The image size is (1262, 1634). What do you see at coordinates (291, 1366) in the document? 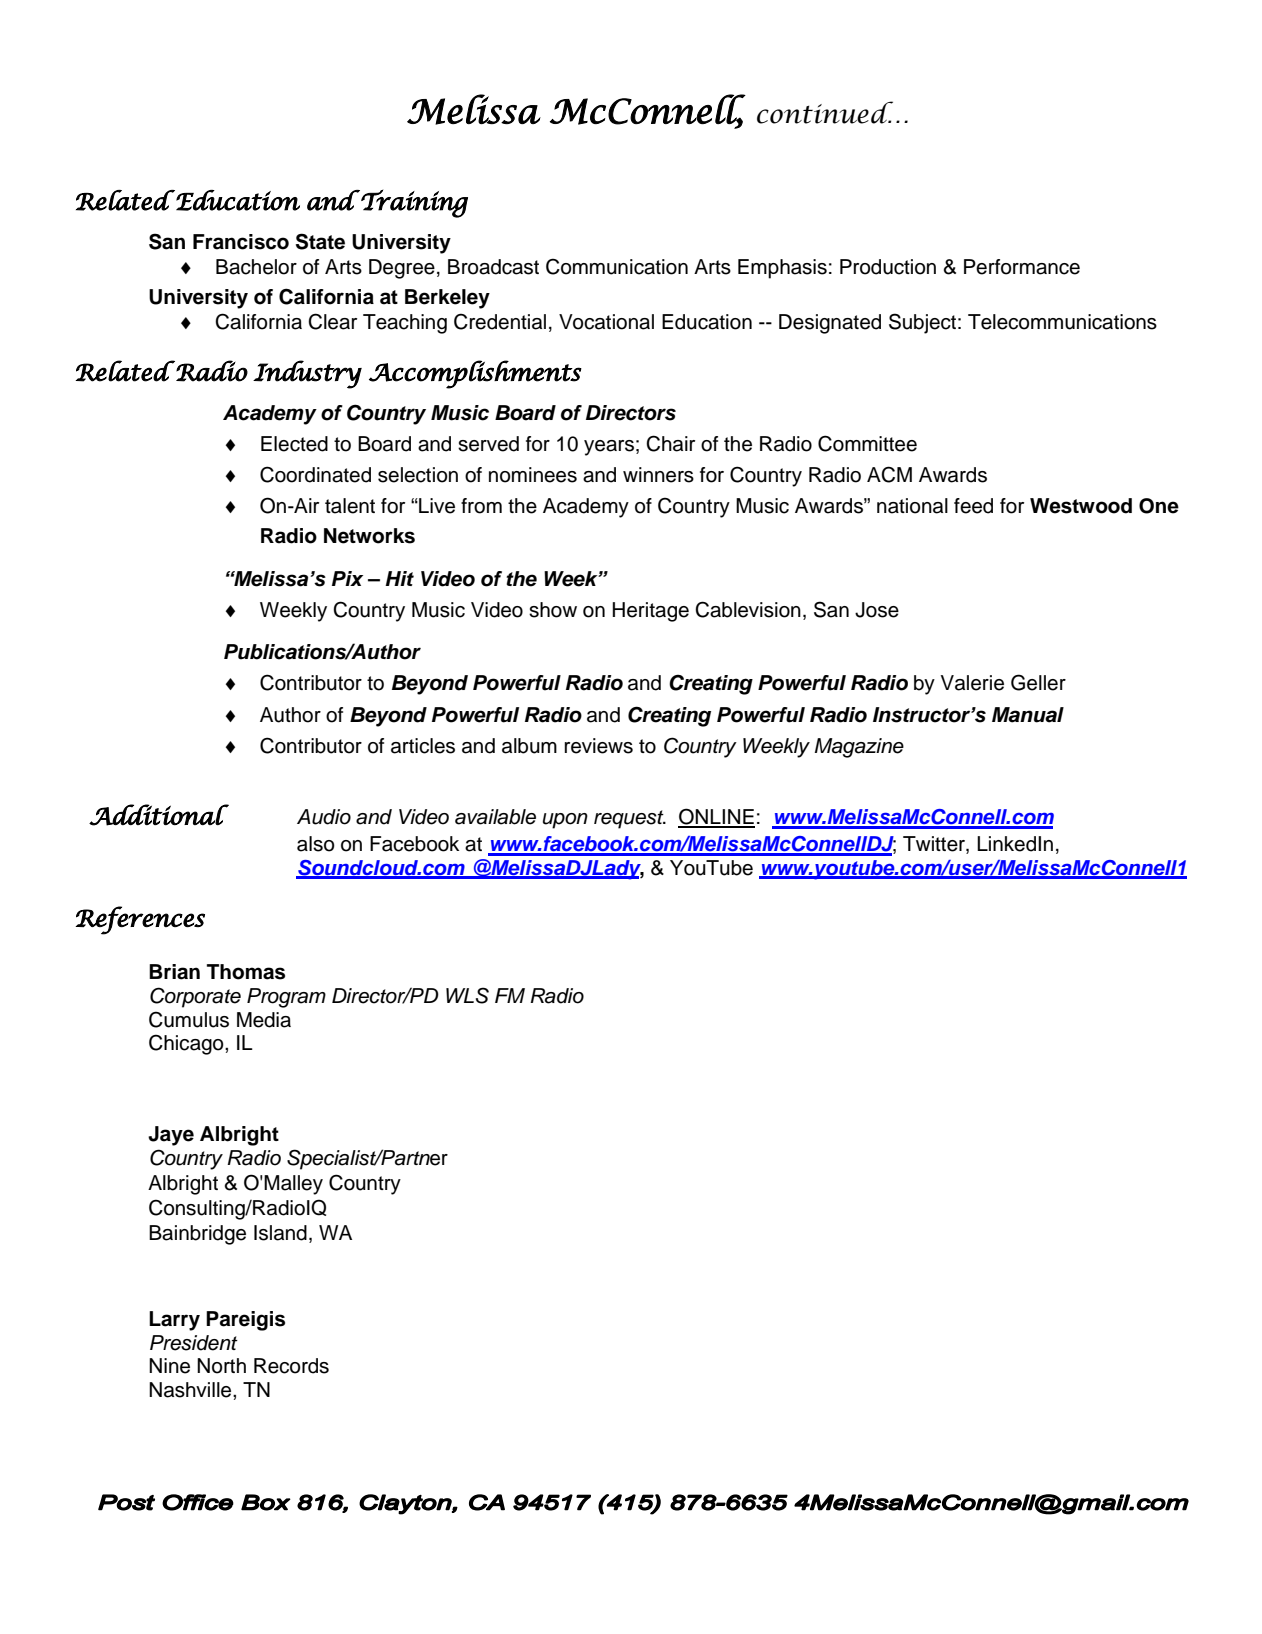
I see `Records` at bounding box center [291, 1366].
